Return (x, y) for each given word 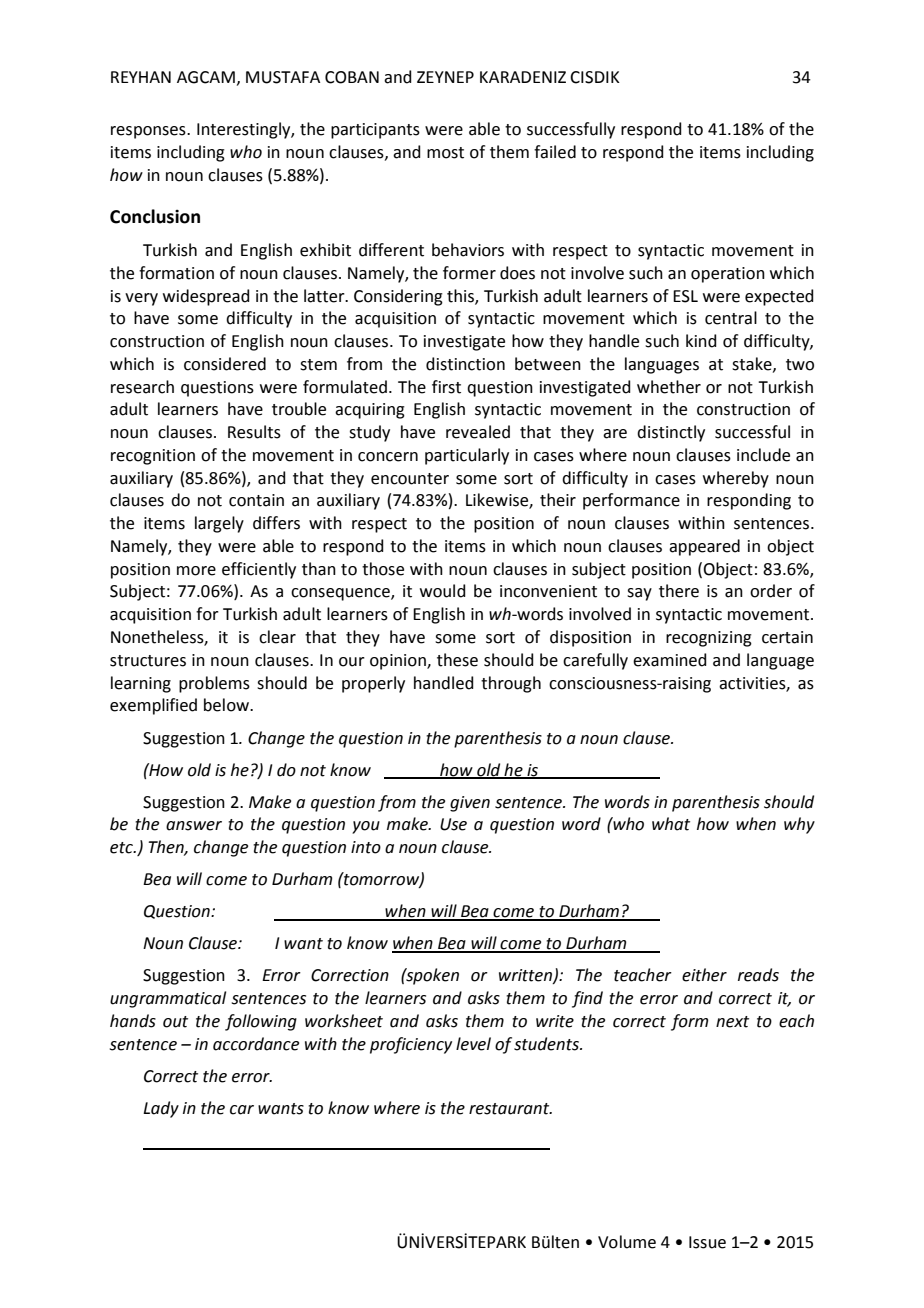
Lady (161, 1109)
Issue (707, 1242)
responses (149, 132)
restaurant (510, 1109)
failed (555, 152)
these (457, 660)
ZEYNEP (445, 77)
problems (214, 684)
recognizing (709, 639)
